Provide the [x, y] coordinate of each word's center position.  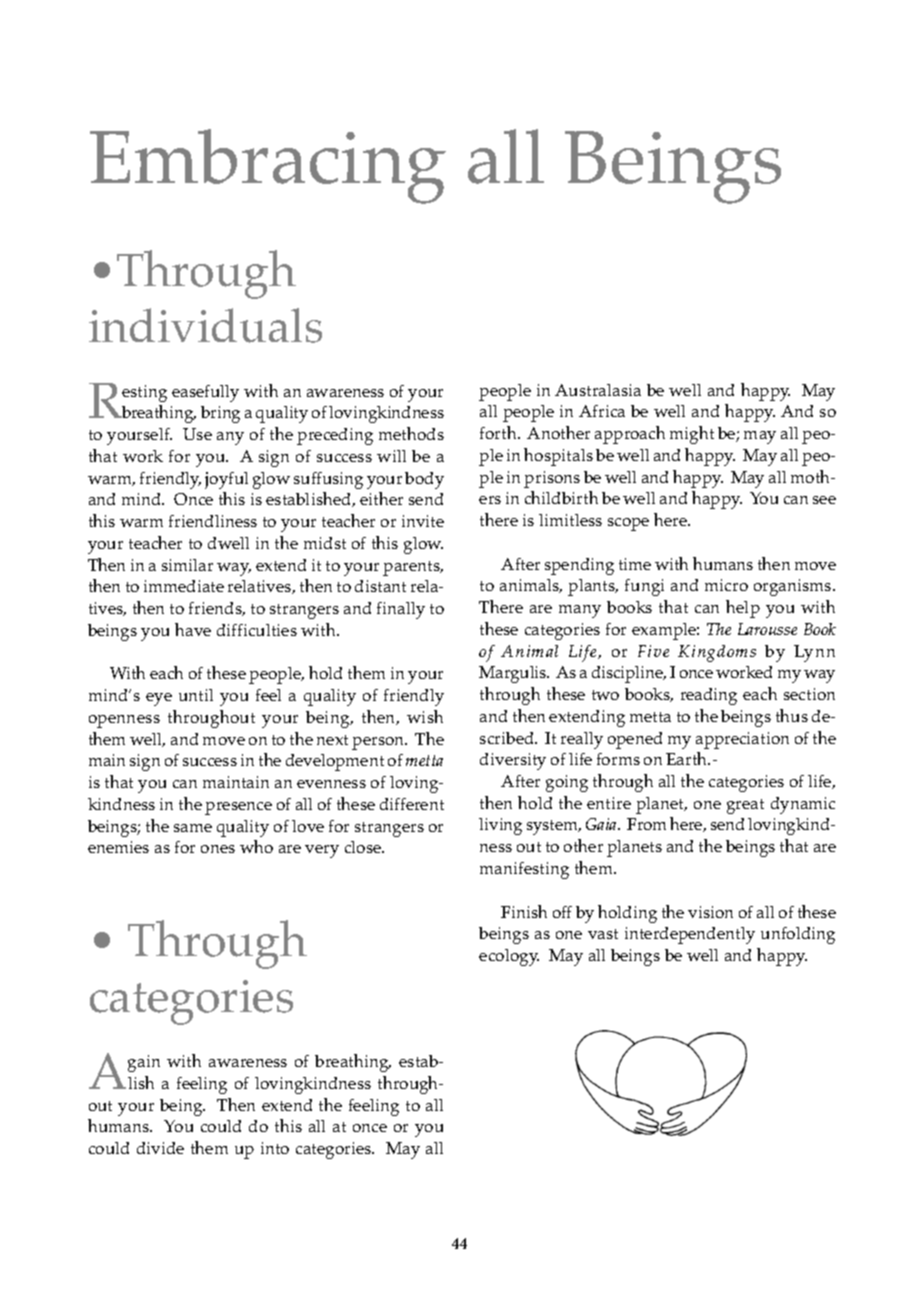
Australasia [598, 390]
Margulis [514, 674]
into [275, 1148]
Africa [602, 411]
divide [160, 1148]
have [193, 629]
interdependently [690, 935]
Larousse [767, 629]
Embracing [268, 166]
